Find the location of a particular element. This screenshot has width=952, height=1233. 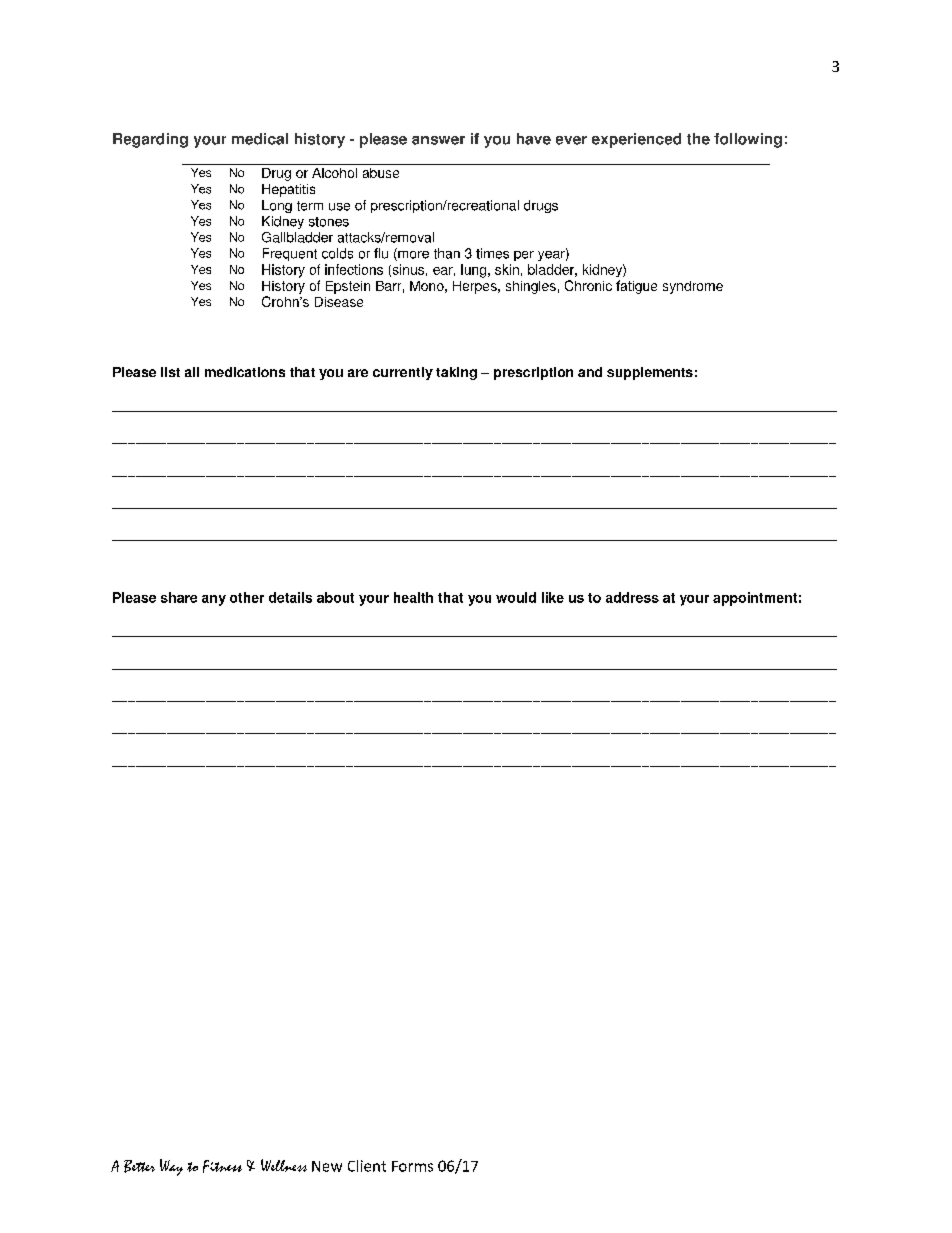

Fitness is located at coordinates (222, 1166).
